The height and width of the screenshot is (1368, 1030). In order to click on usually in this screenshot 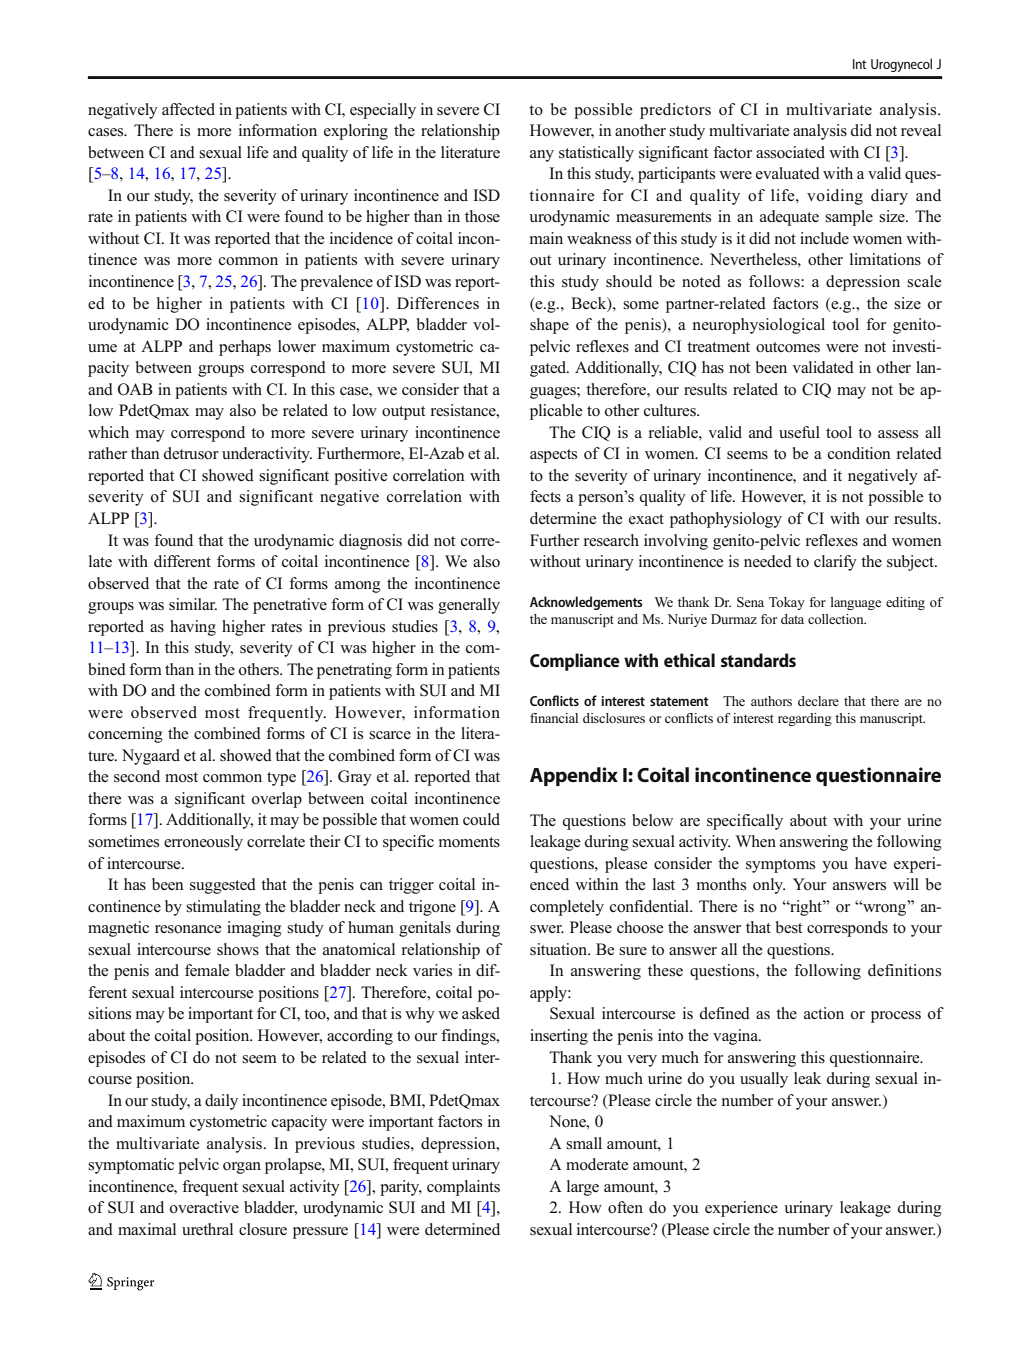, I will do `click(764, 1080)`.
